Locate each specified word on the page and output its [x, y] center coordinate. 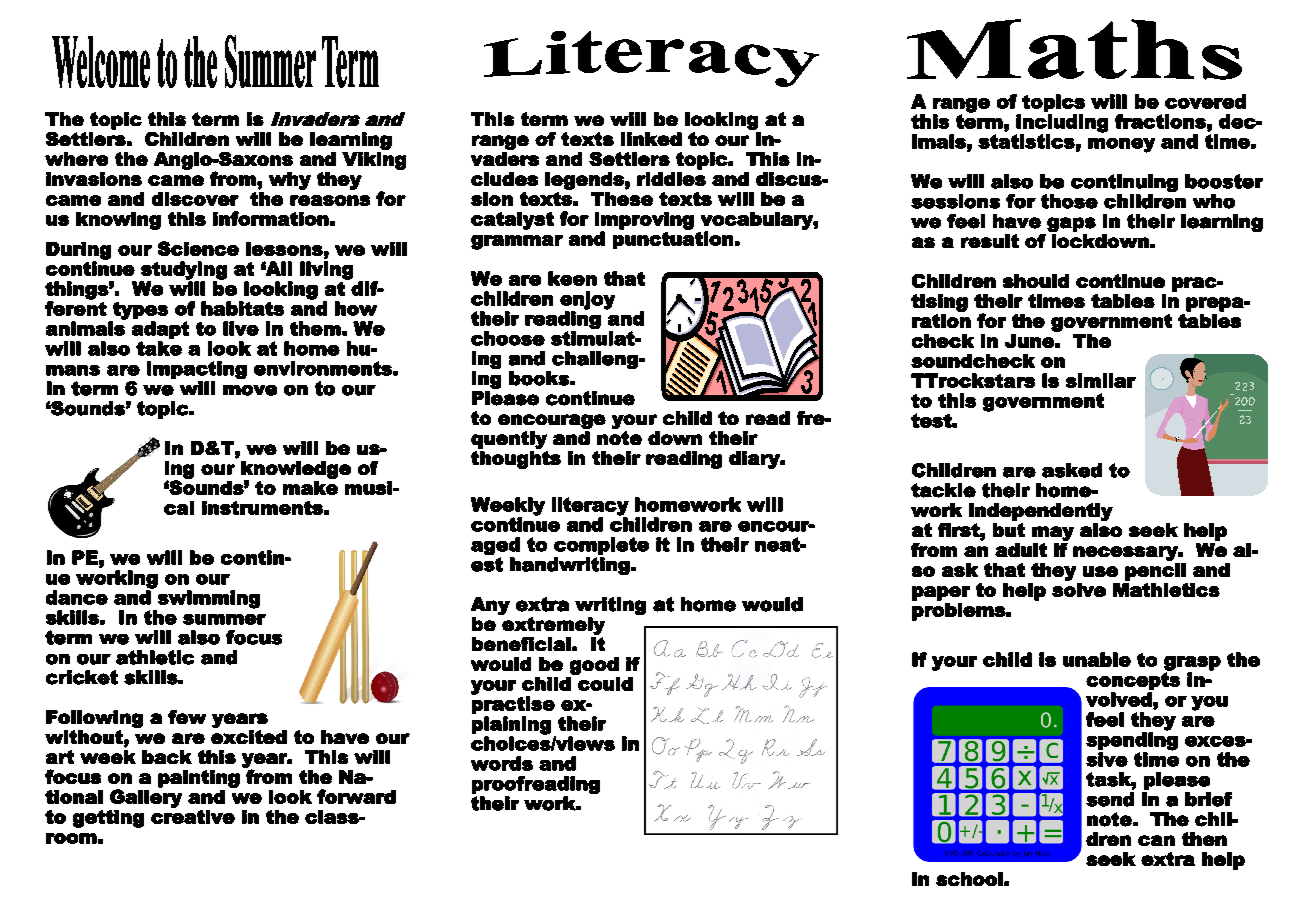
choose [508, 338]
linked [651, 139]
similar [1101, 380]
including [1062, 124]
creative [193, 815]
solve [1079, 588]
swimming [209, 599]
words [502, 763]
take [159, 348]
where [76, 159]
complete [601, 546]
